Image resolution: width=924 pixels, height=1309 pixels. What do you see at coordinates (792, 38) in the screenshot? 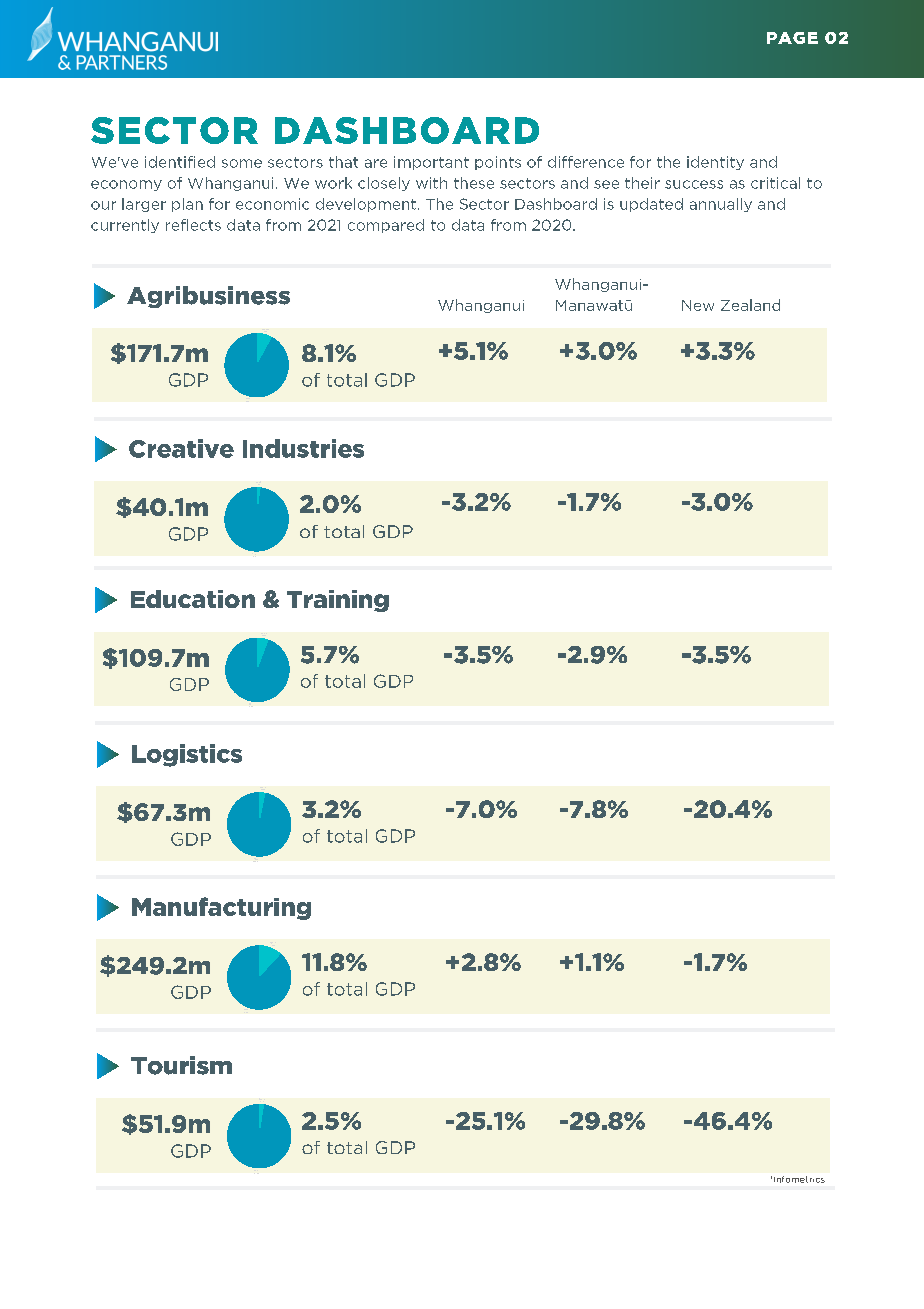
I see `PAGE` at bounding box center [792, 38].
